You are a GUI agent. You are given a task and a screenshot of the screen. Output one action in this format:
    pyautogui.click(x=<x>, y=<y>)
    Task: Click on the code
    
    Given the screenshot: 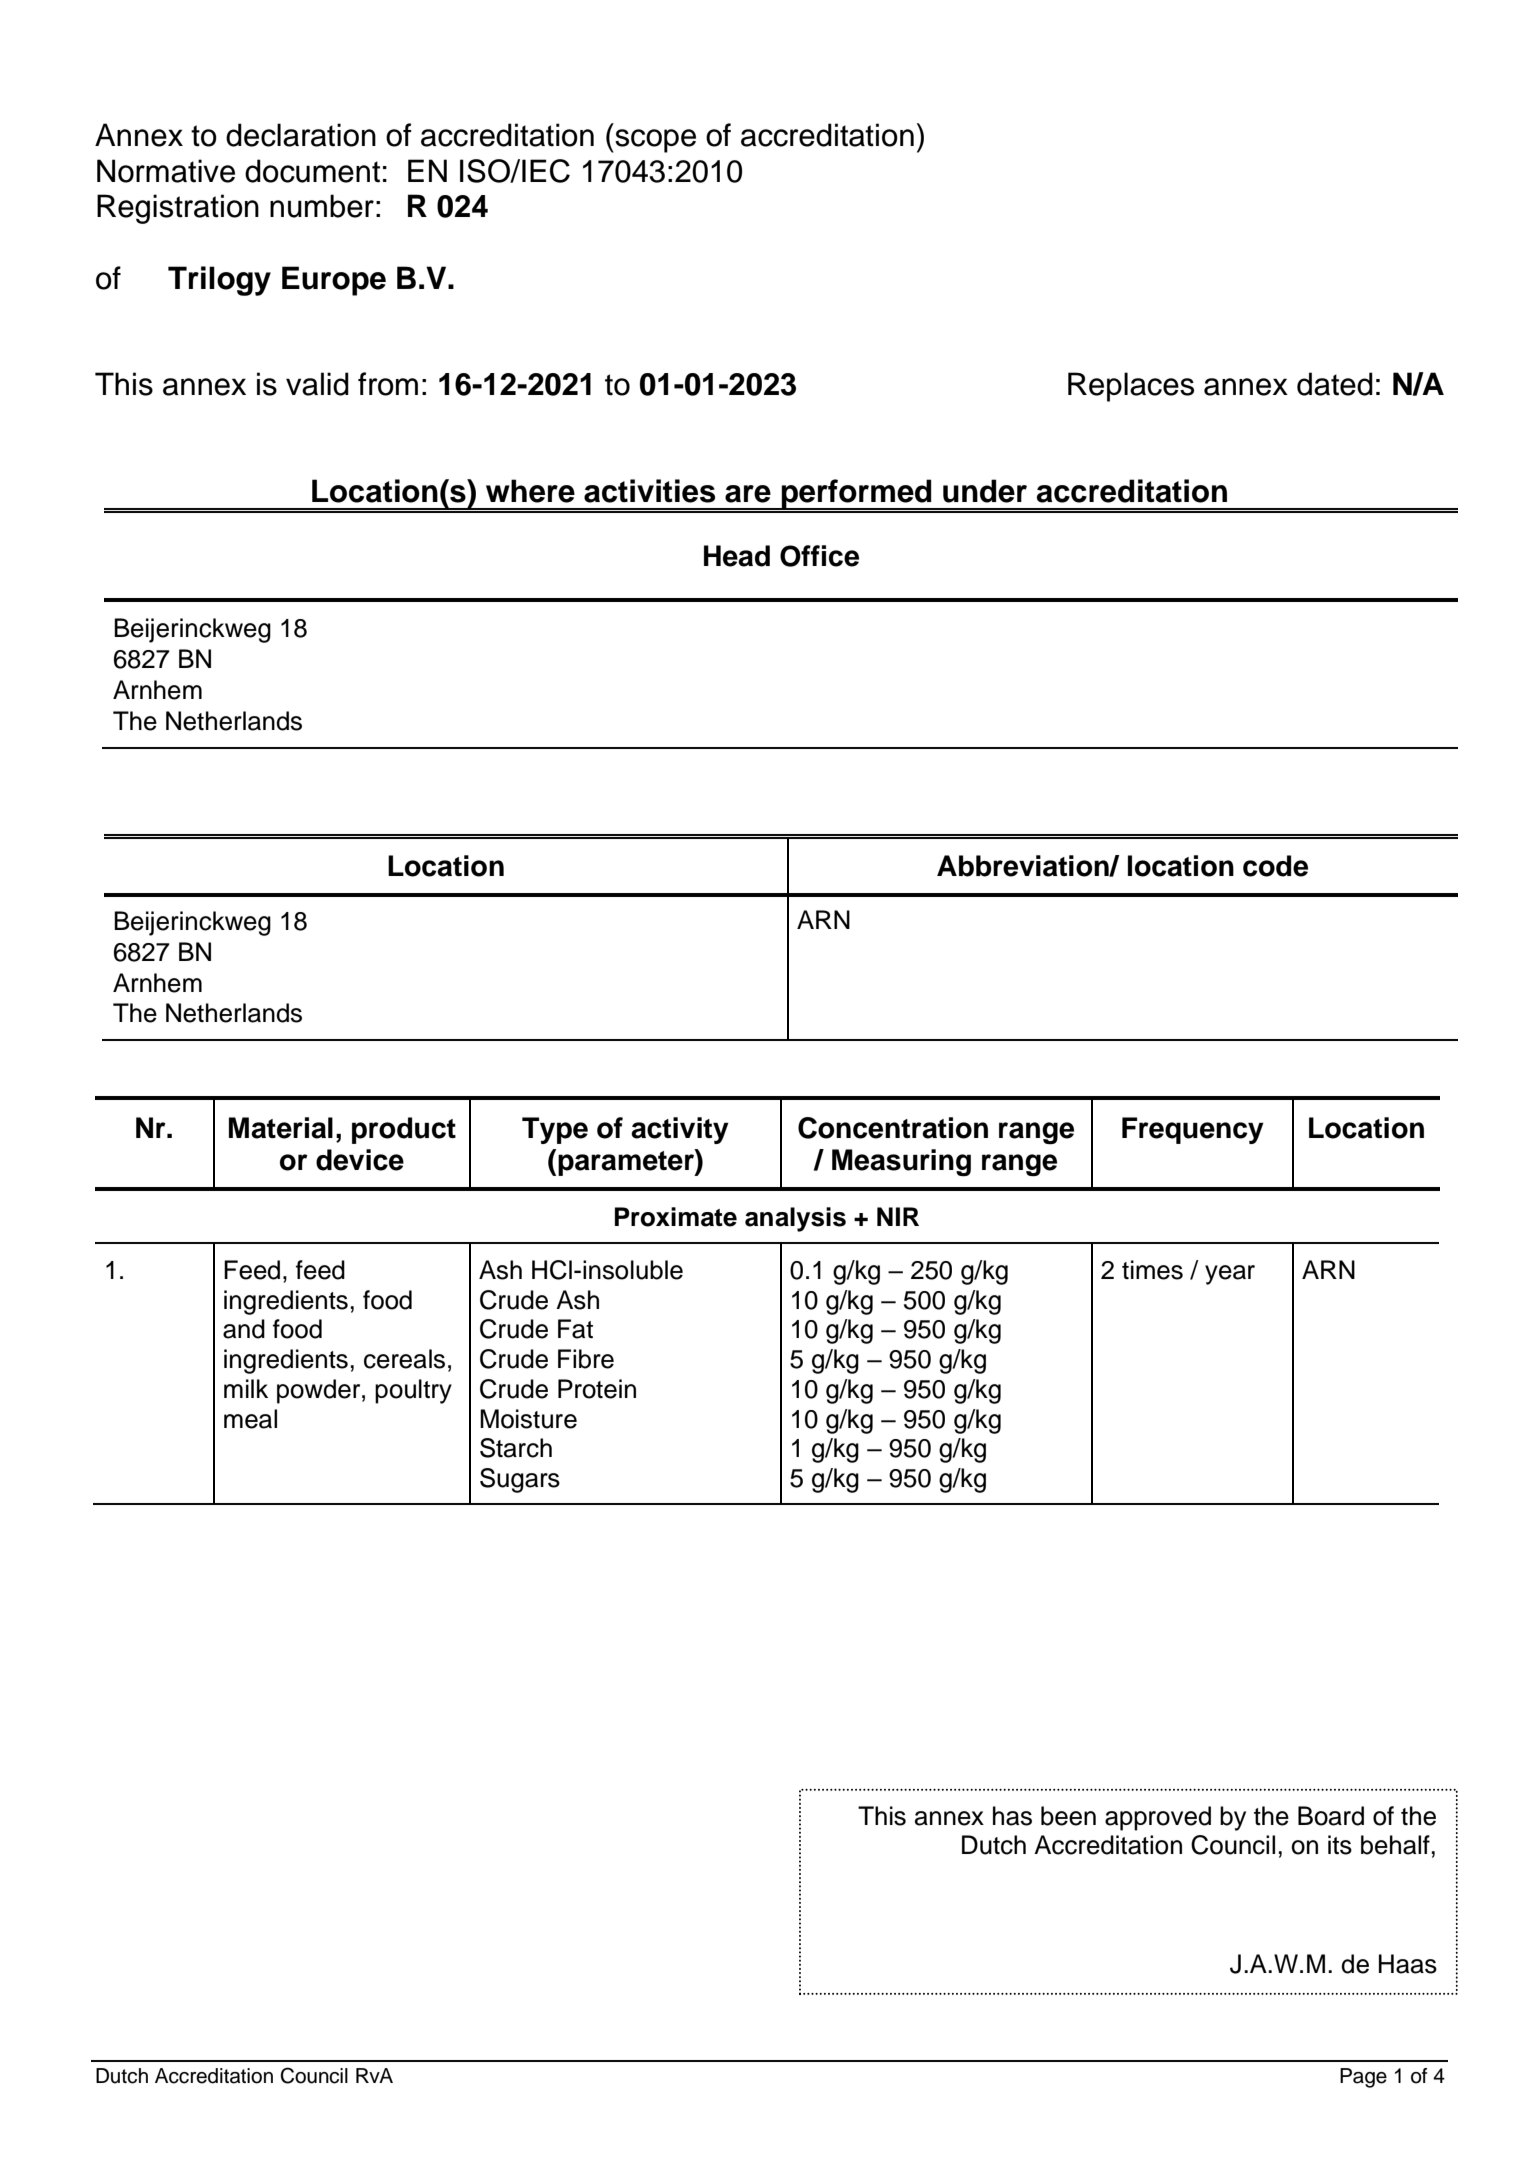 What is the action you would take?
    pyautogui.click(x=1275, y=866)
